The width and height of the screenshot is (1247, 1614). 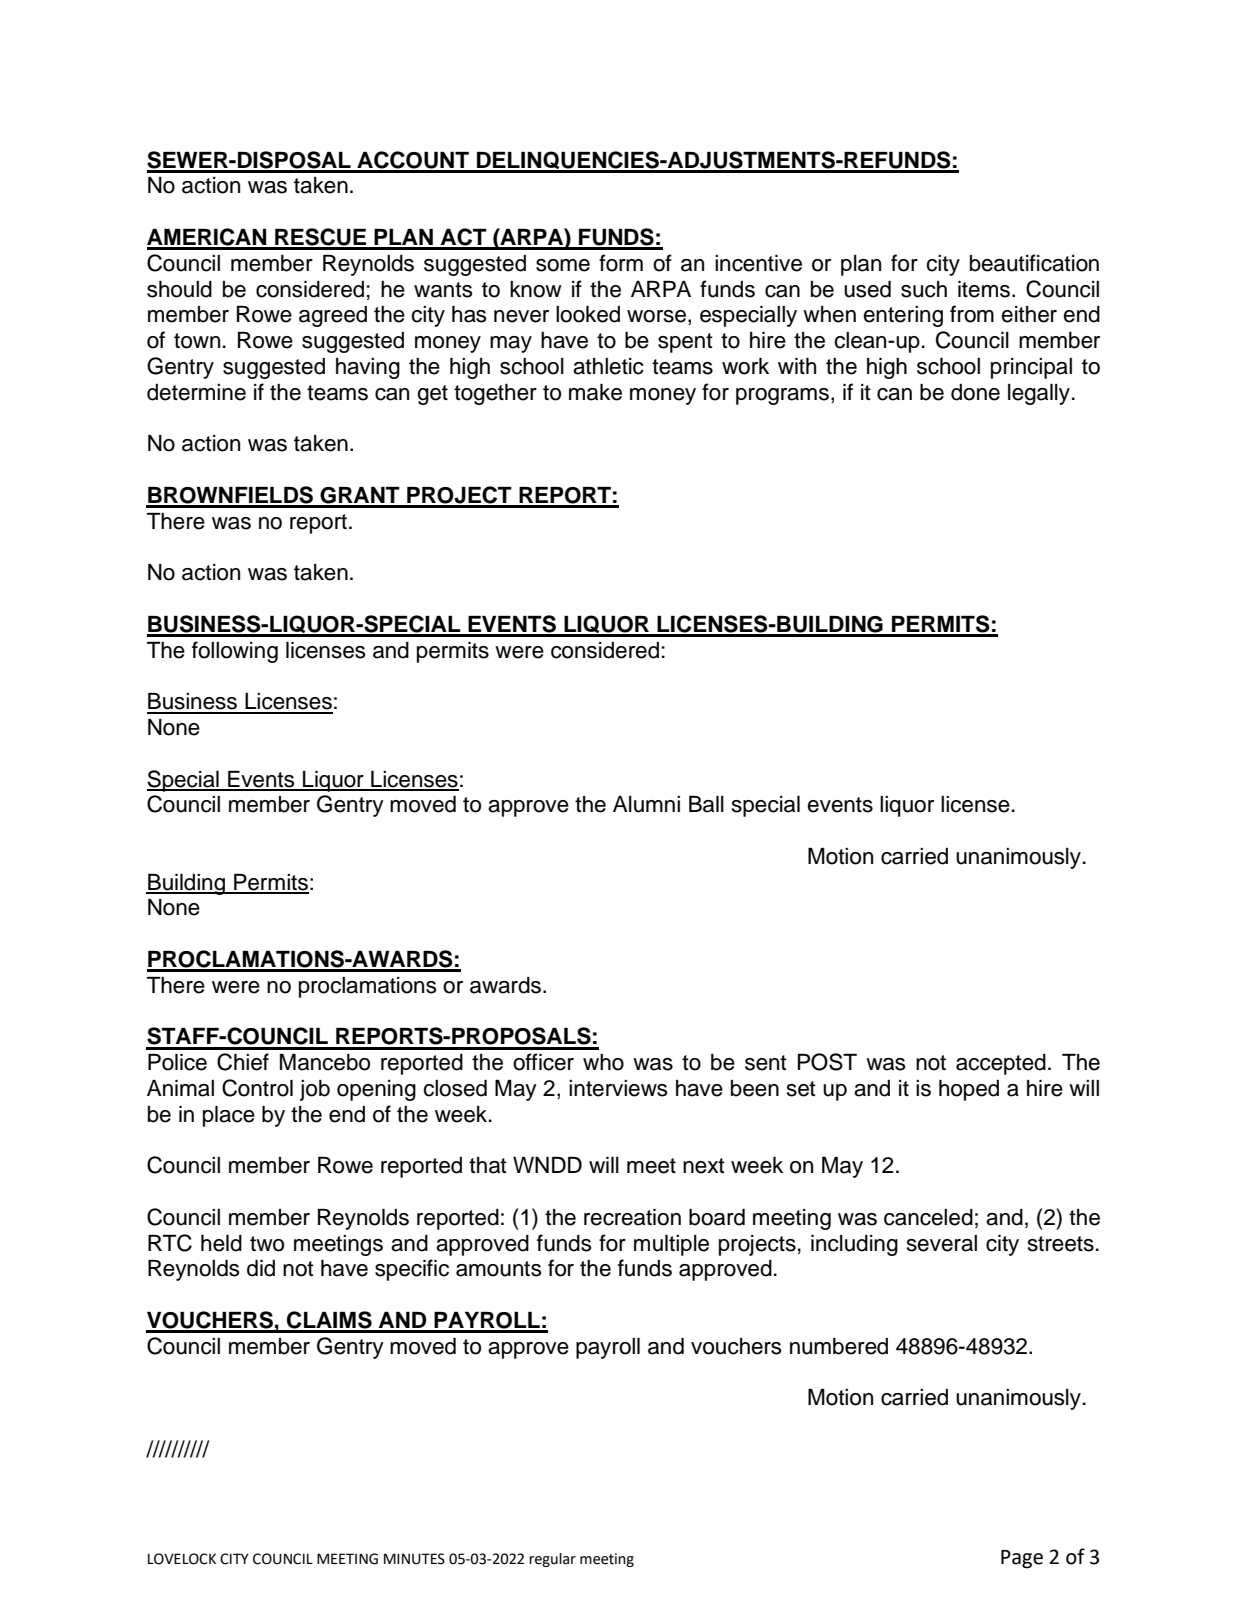 What do you see at coordinates (552, 1560) in the screenshot?
I see `regular` at bounding box center [552, 1560].
